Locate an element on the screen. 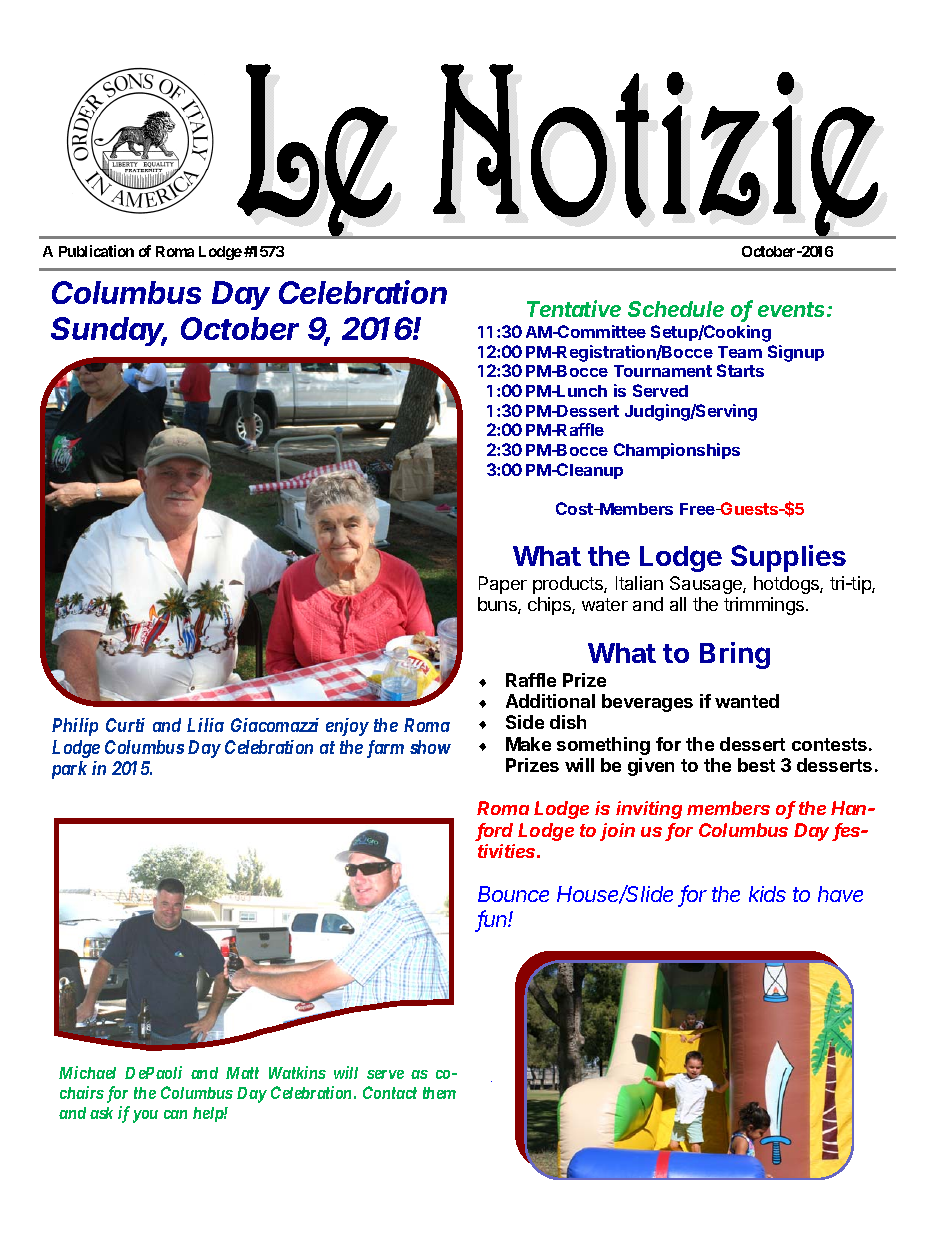  them is located at coordinates (439, 1093).
